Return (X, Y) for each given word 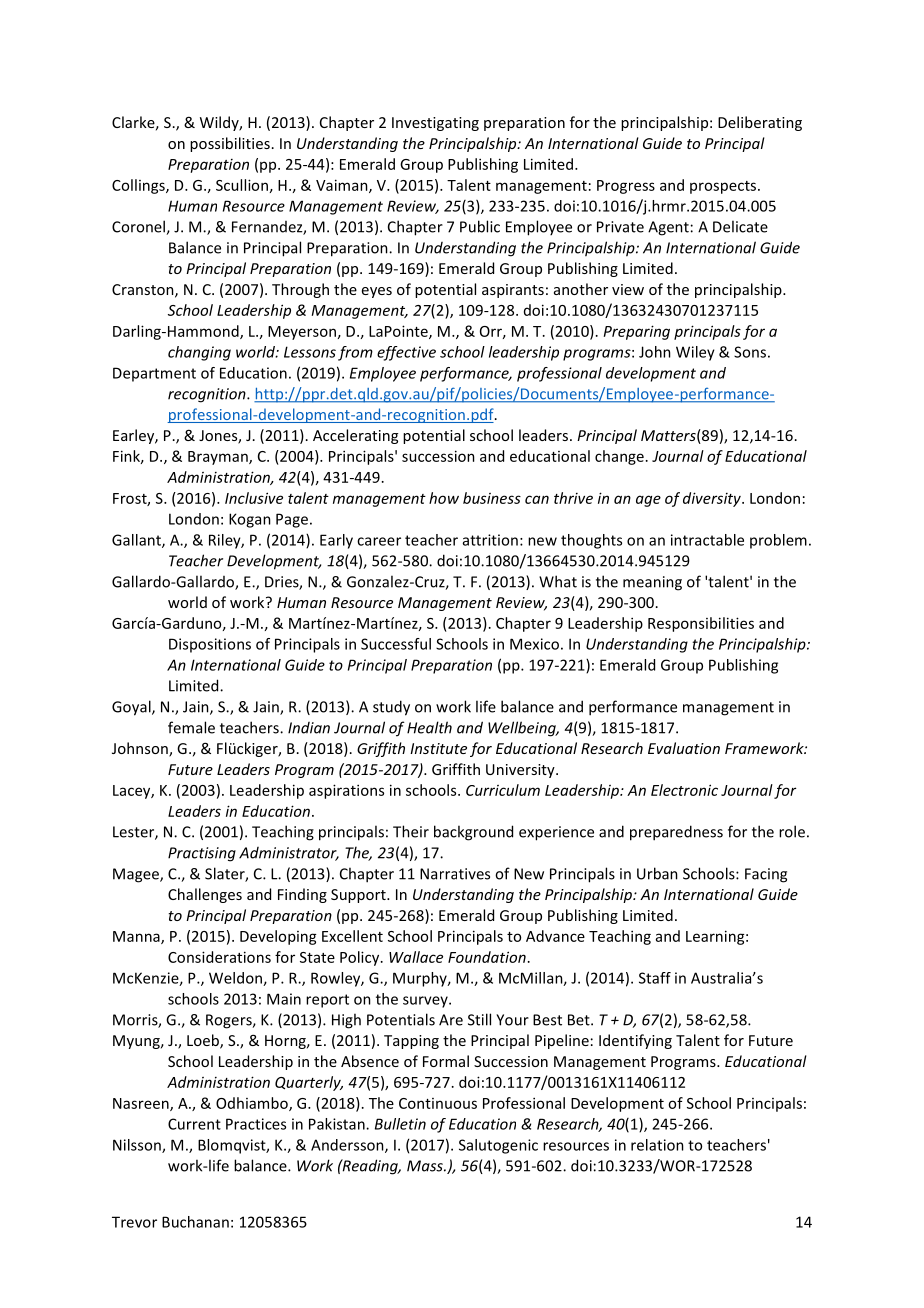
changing (199, 353)
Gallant (137, 541)
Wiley (695, 353)
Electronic (684, 790)
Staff (655, 978)
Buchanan (195, 1222)
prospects (724, 187)
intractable (707, 540)
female (191, 727)
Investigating (435, 124)
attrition (490, 540)
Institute (438, 748)
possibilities (230, 144)
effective (406, 353)
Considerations (219, 957)
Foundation (487, 957)
